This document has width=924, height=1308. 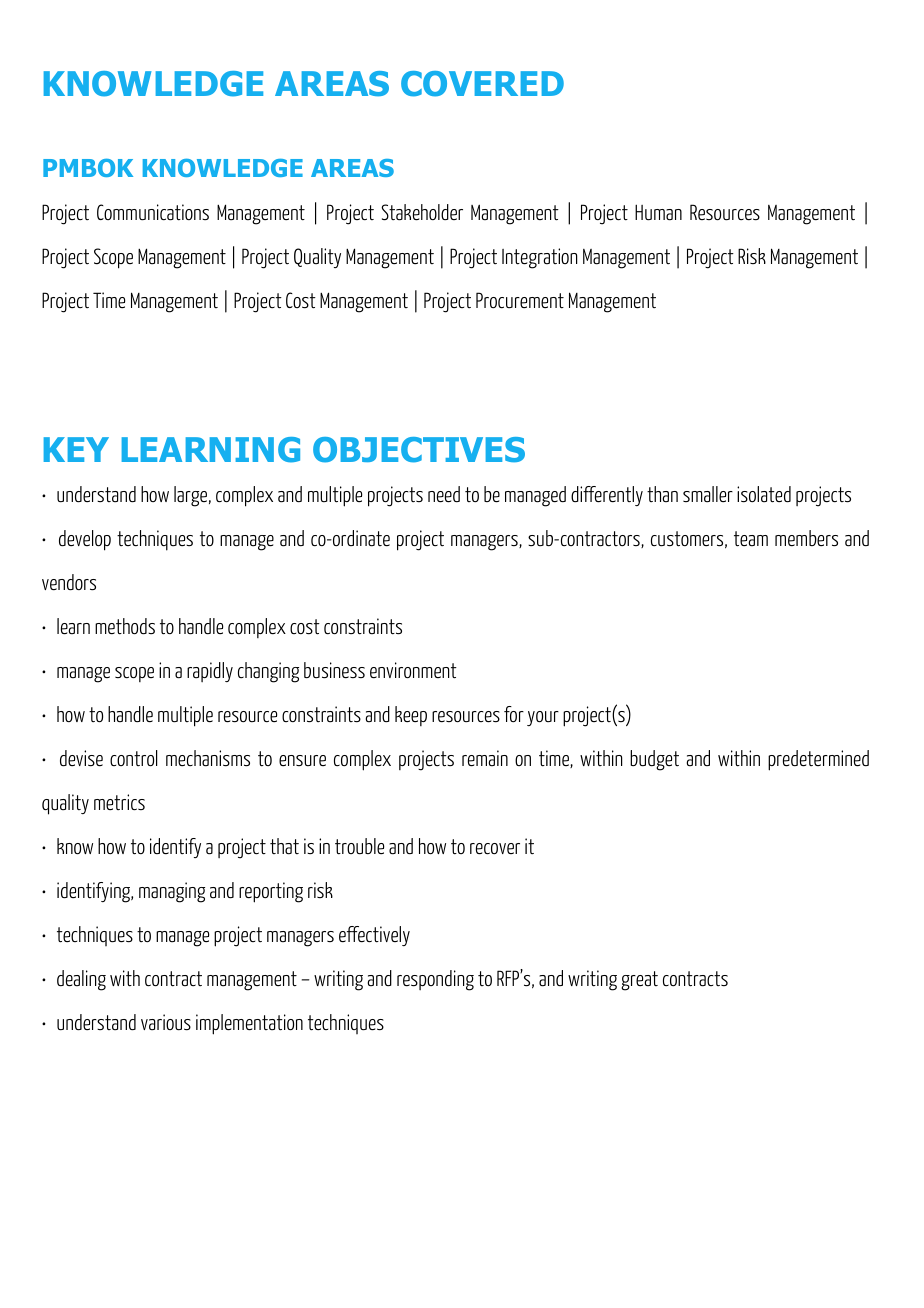 I want to click on COVERED, so click(x=482, y=84).
